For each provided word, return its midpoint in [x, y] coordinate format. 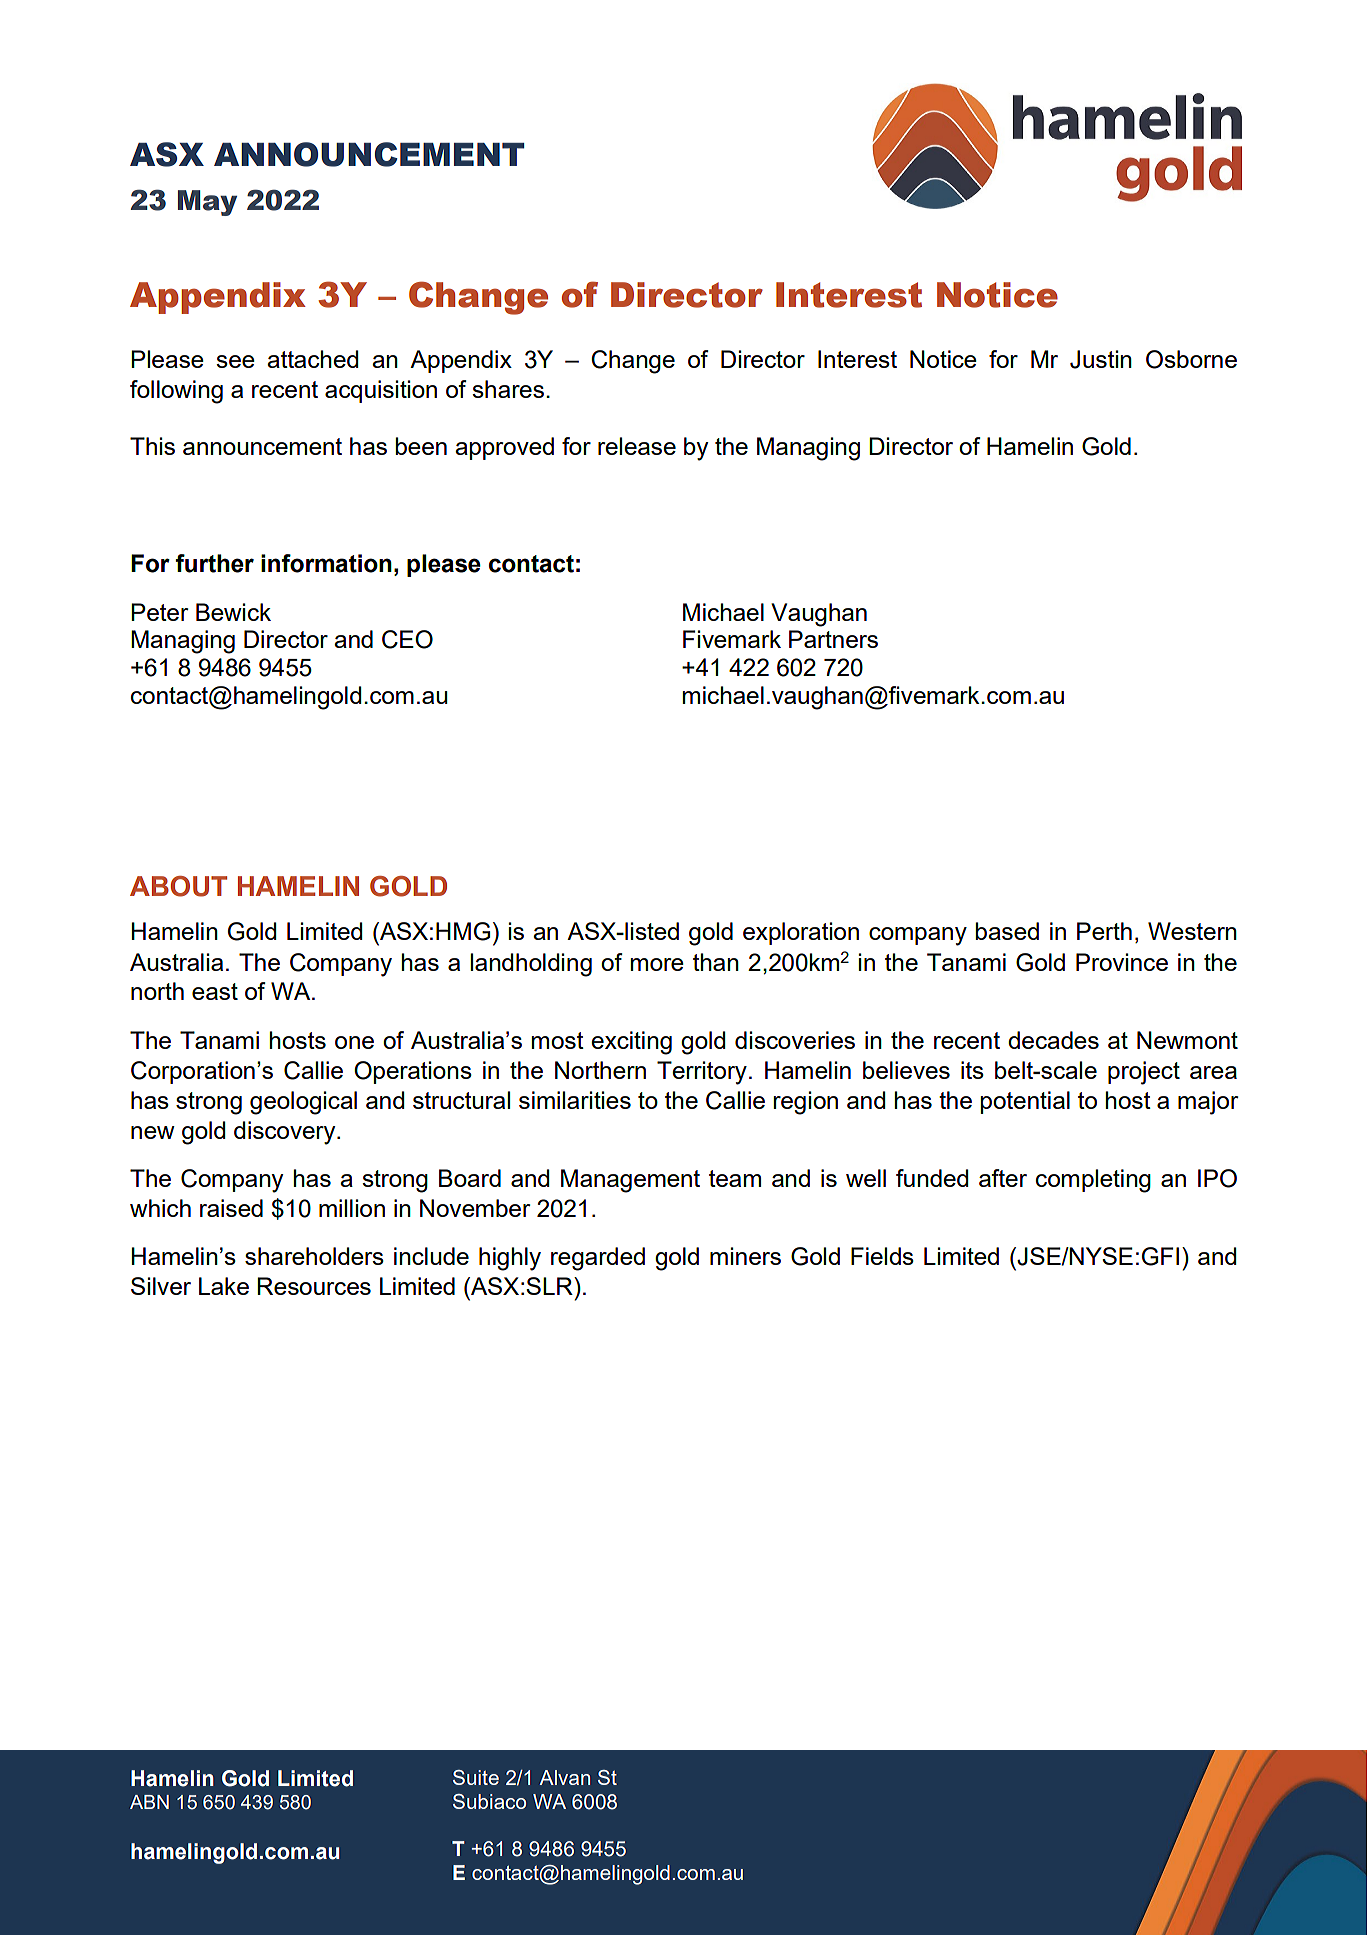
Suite [476, 1777]
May [207, 203]
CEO [407, 639]
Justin [1101, 359]
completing [1093, 1181]
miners [745, 1256]
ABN [149, 1802]
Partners [833, 639]
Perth [1104, 931]
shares [509, 389]
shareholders [314, 1256]
